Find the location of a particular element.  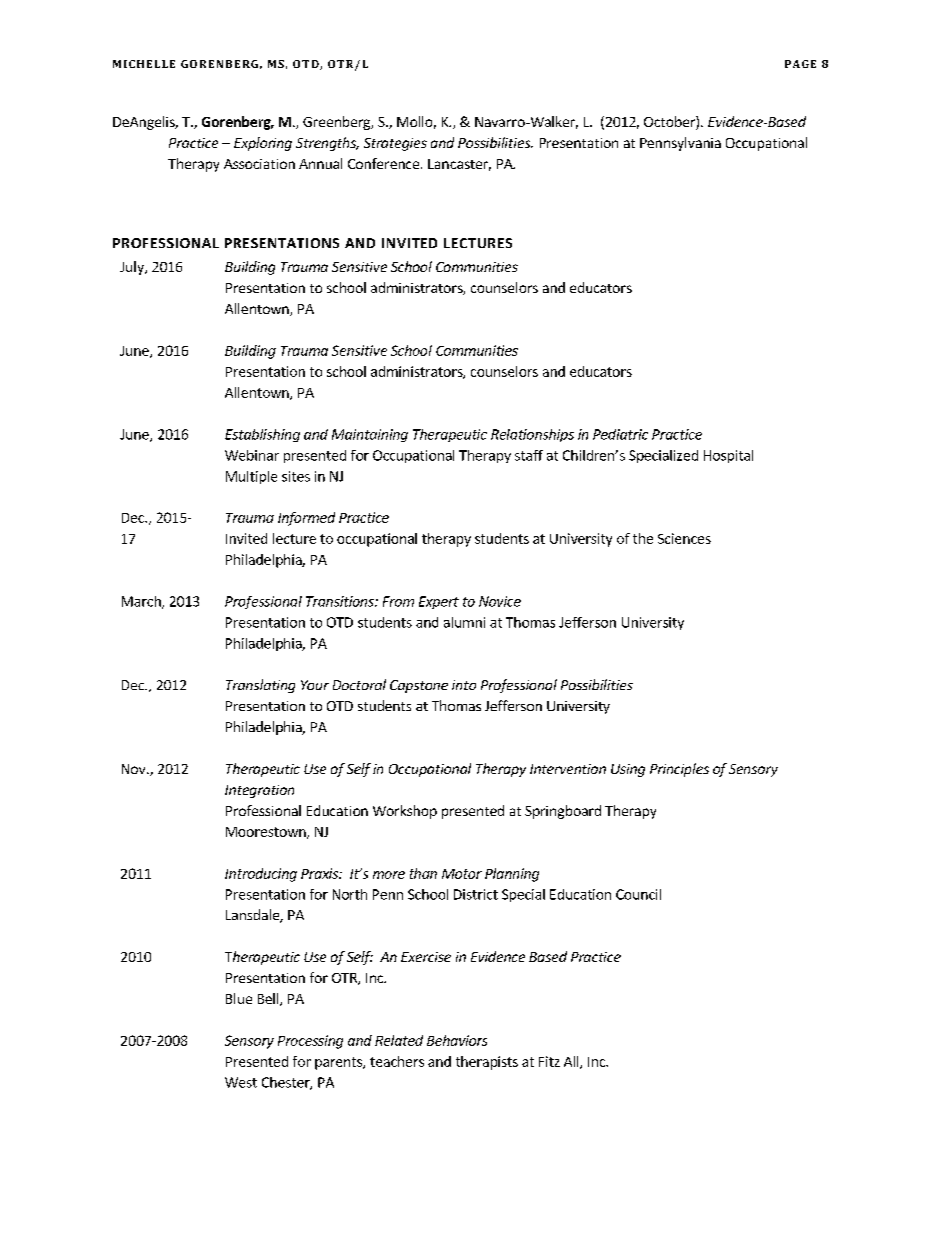

into is located at coordinates (464, 685).
